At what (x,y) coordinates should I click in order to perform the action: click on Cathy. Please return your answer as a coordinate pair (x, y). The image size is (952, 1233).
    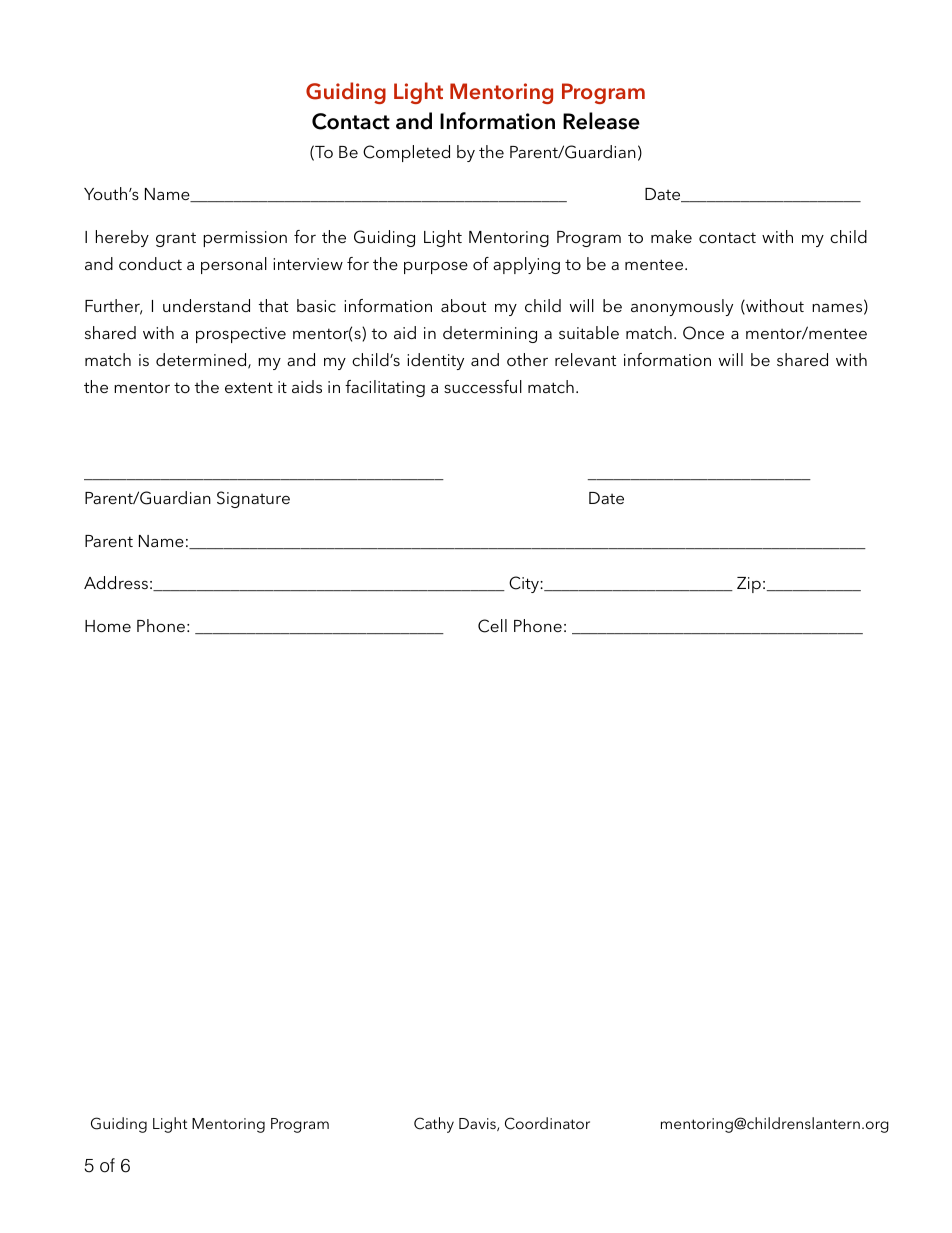
    Looking at the image, I should click on (434, 1125).
